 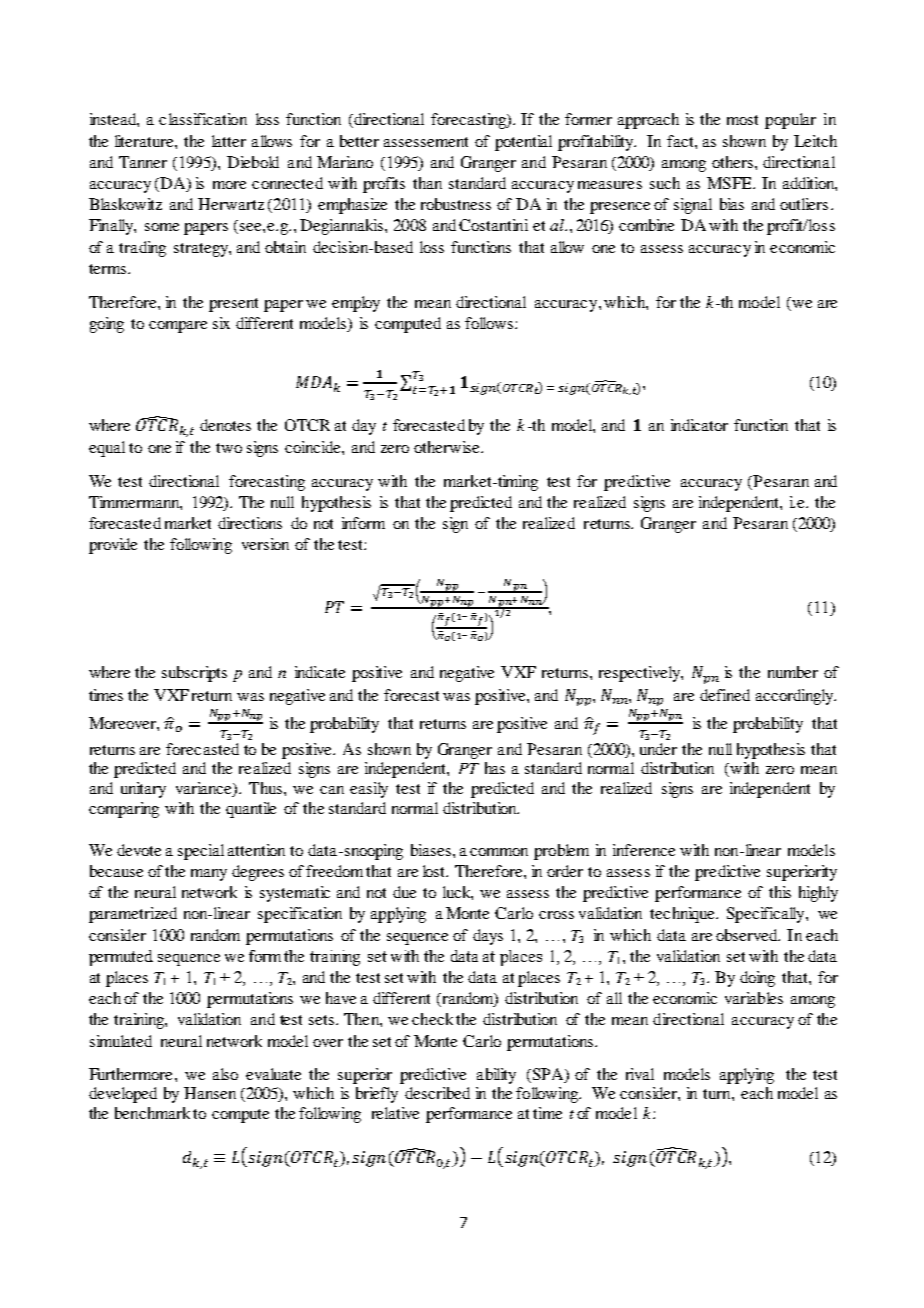 What do you see at coordinates (210, 1093) in the screenshot?
I see `Hansen` at bounding box center [210, 1093].
